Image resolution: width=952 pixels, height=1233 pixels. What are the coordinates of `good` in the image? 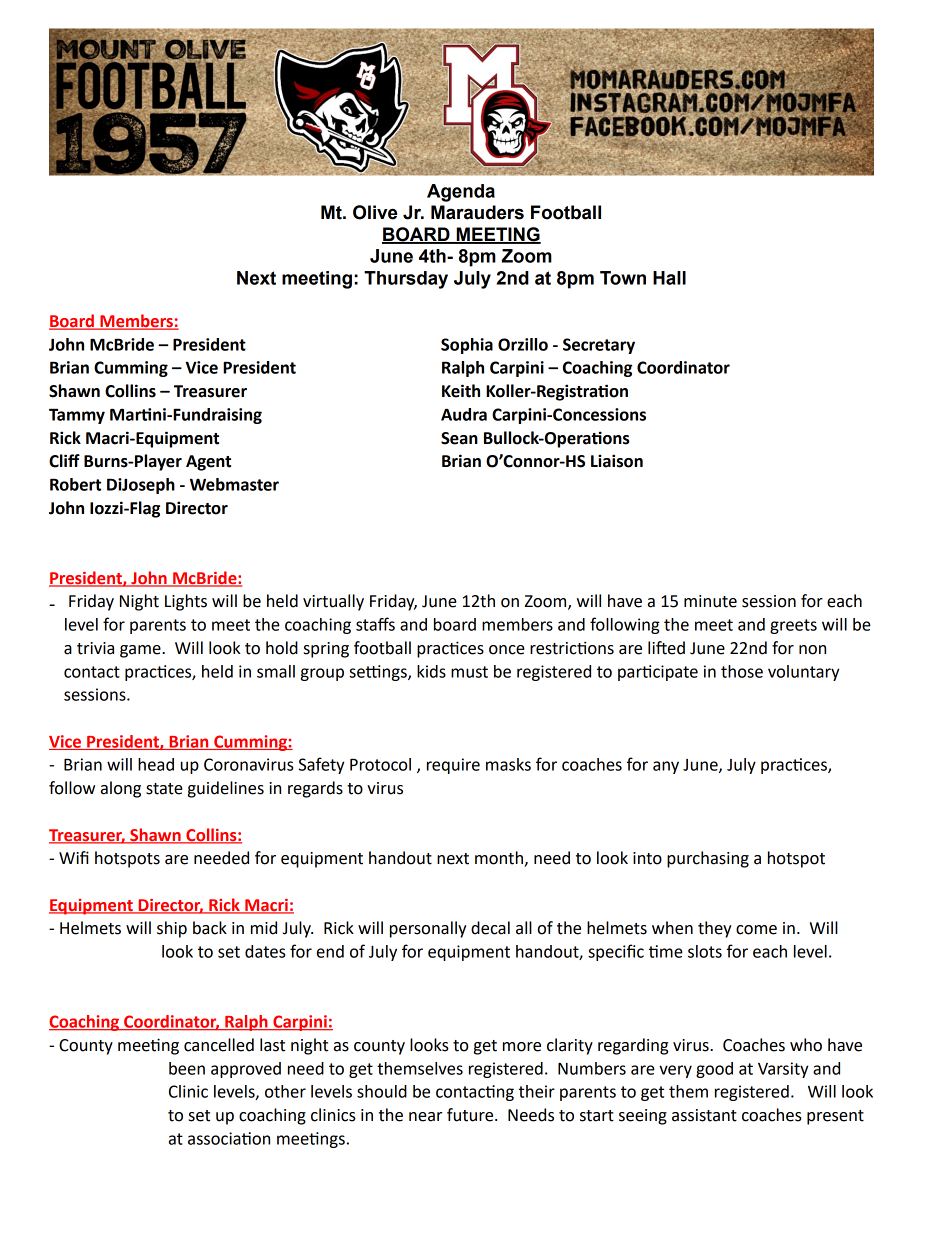 It's located at (714, 1070).
